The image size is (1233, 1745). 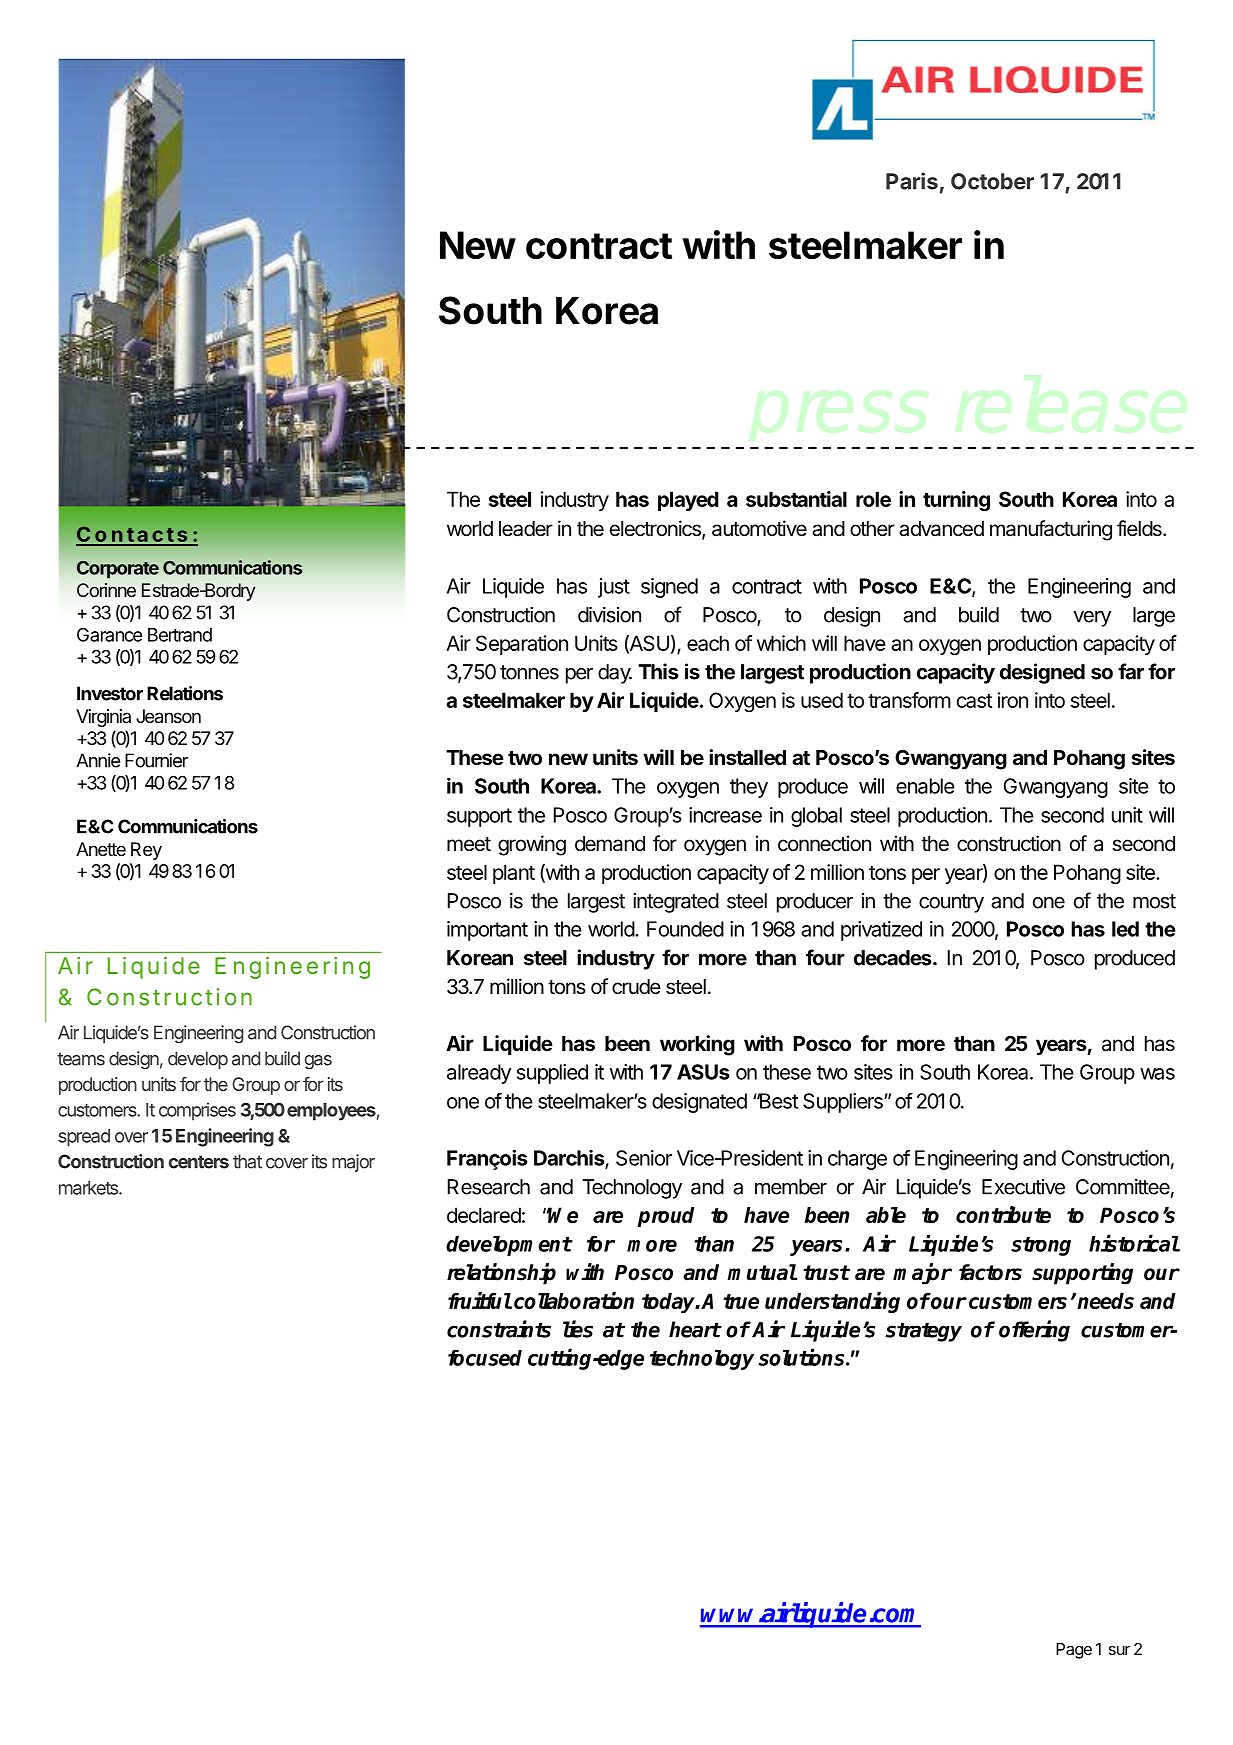 What do you see at coordinates (644, 1158) in the screenshot?
I see `Senior` at bounding box center [644, 1158].
